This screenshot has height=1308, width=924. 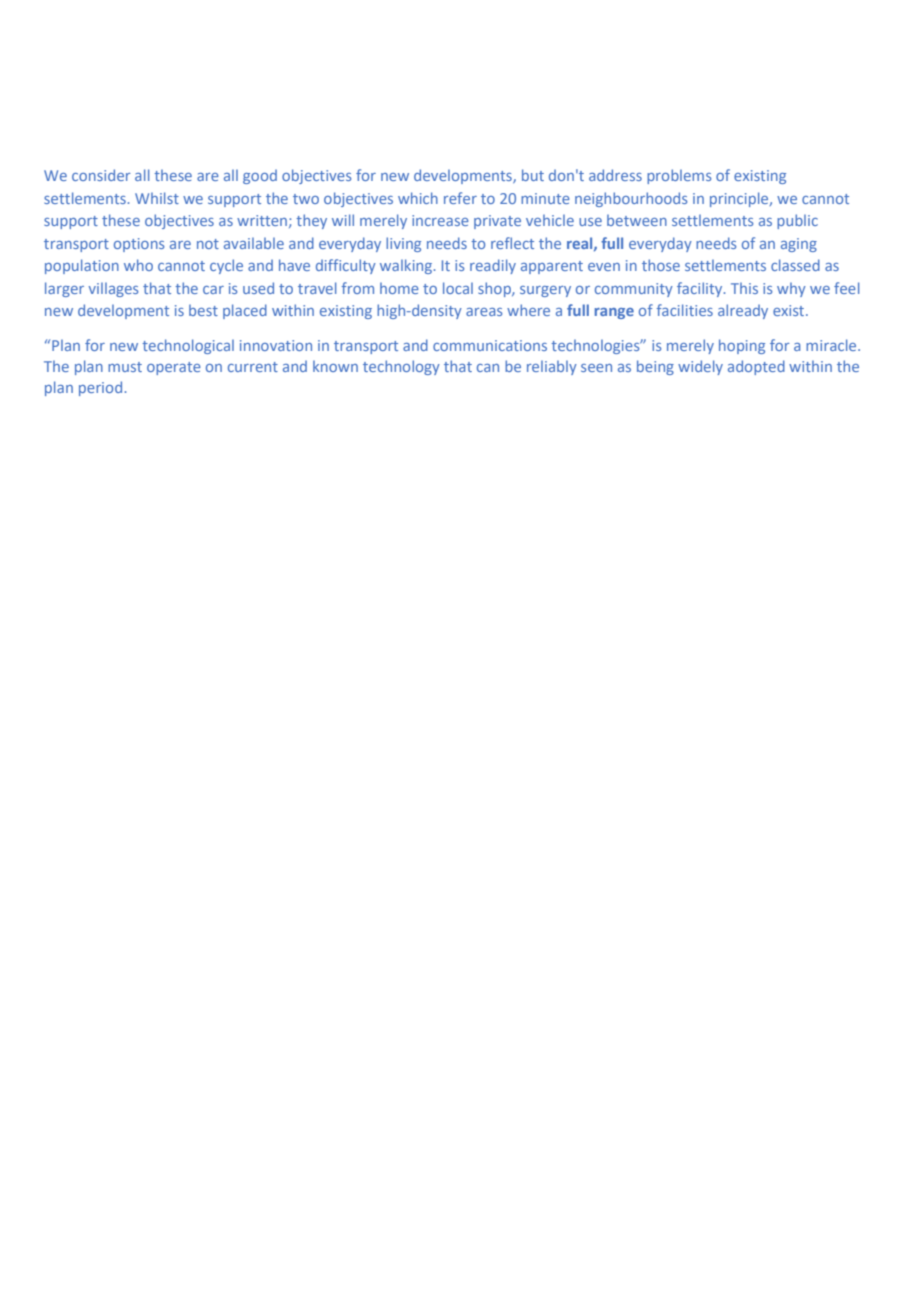 I want to click on consider, so click(x=101, y=175).
